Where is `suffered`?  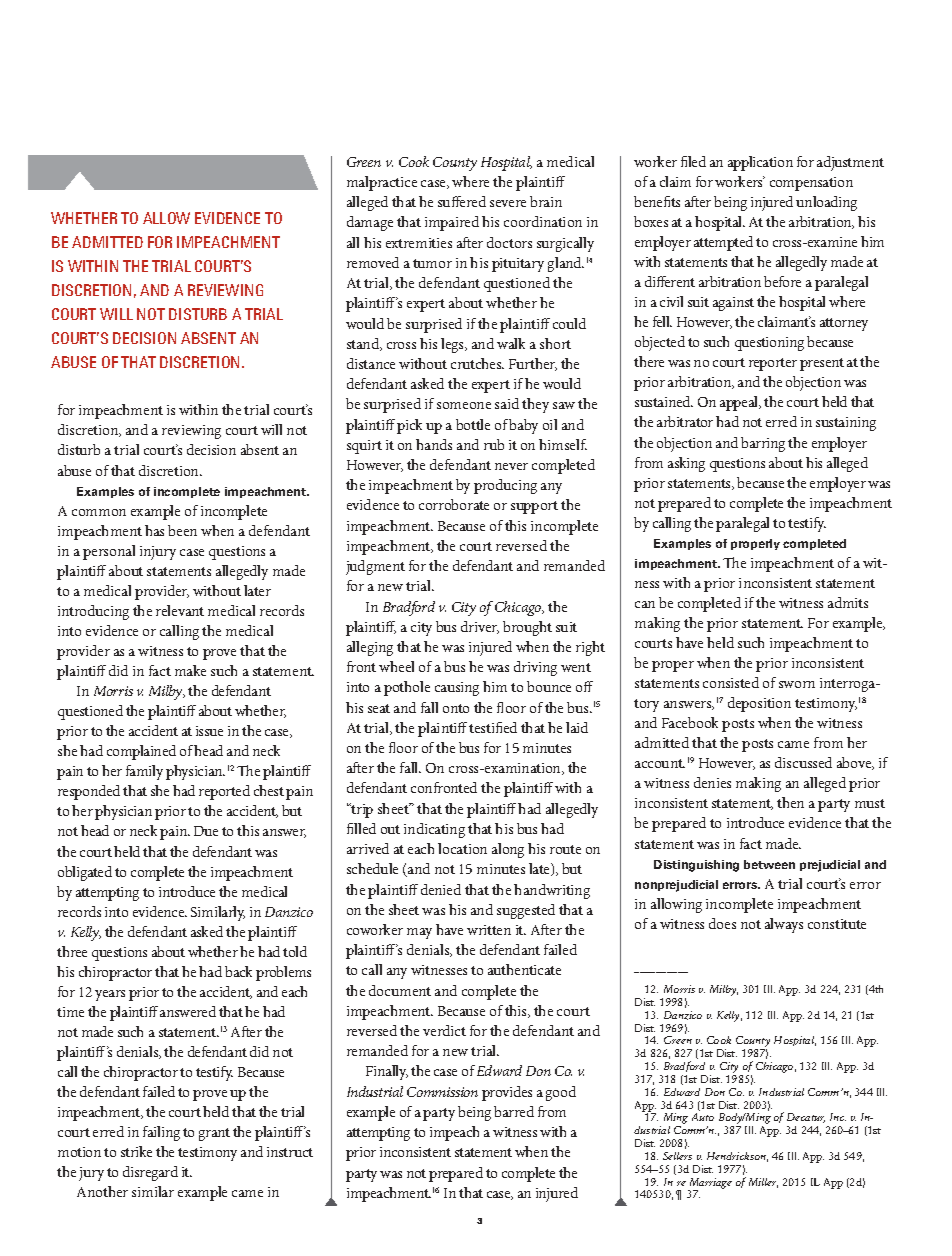 suffered is located at coordinates (462, 201).
